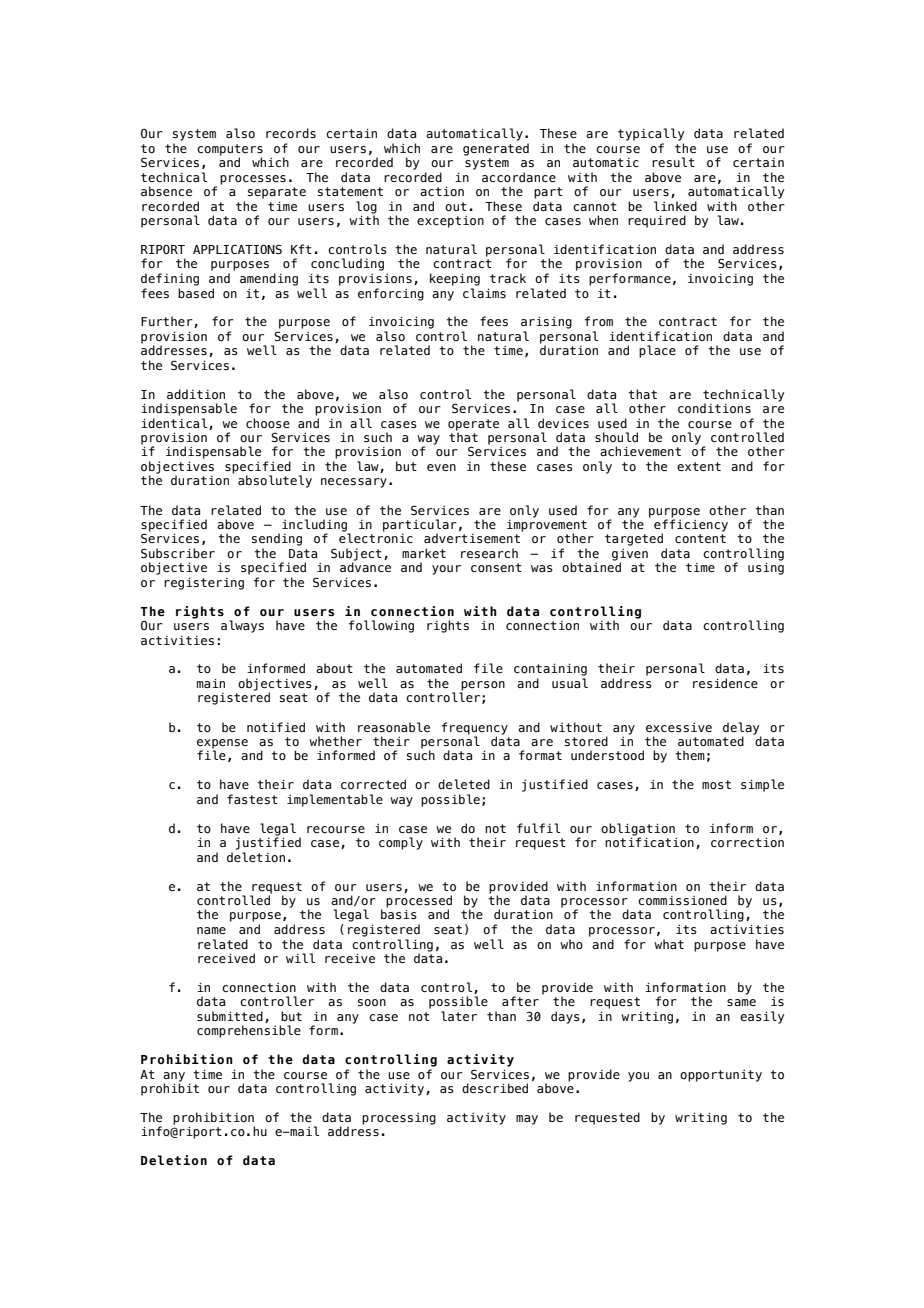 Image resolution: width=924 pixels, height=1308 pixels. What do you see at coordinates (401, 843) in the page?
I see `comply` at bounding box center [401, 843].
